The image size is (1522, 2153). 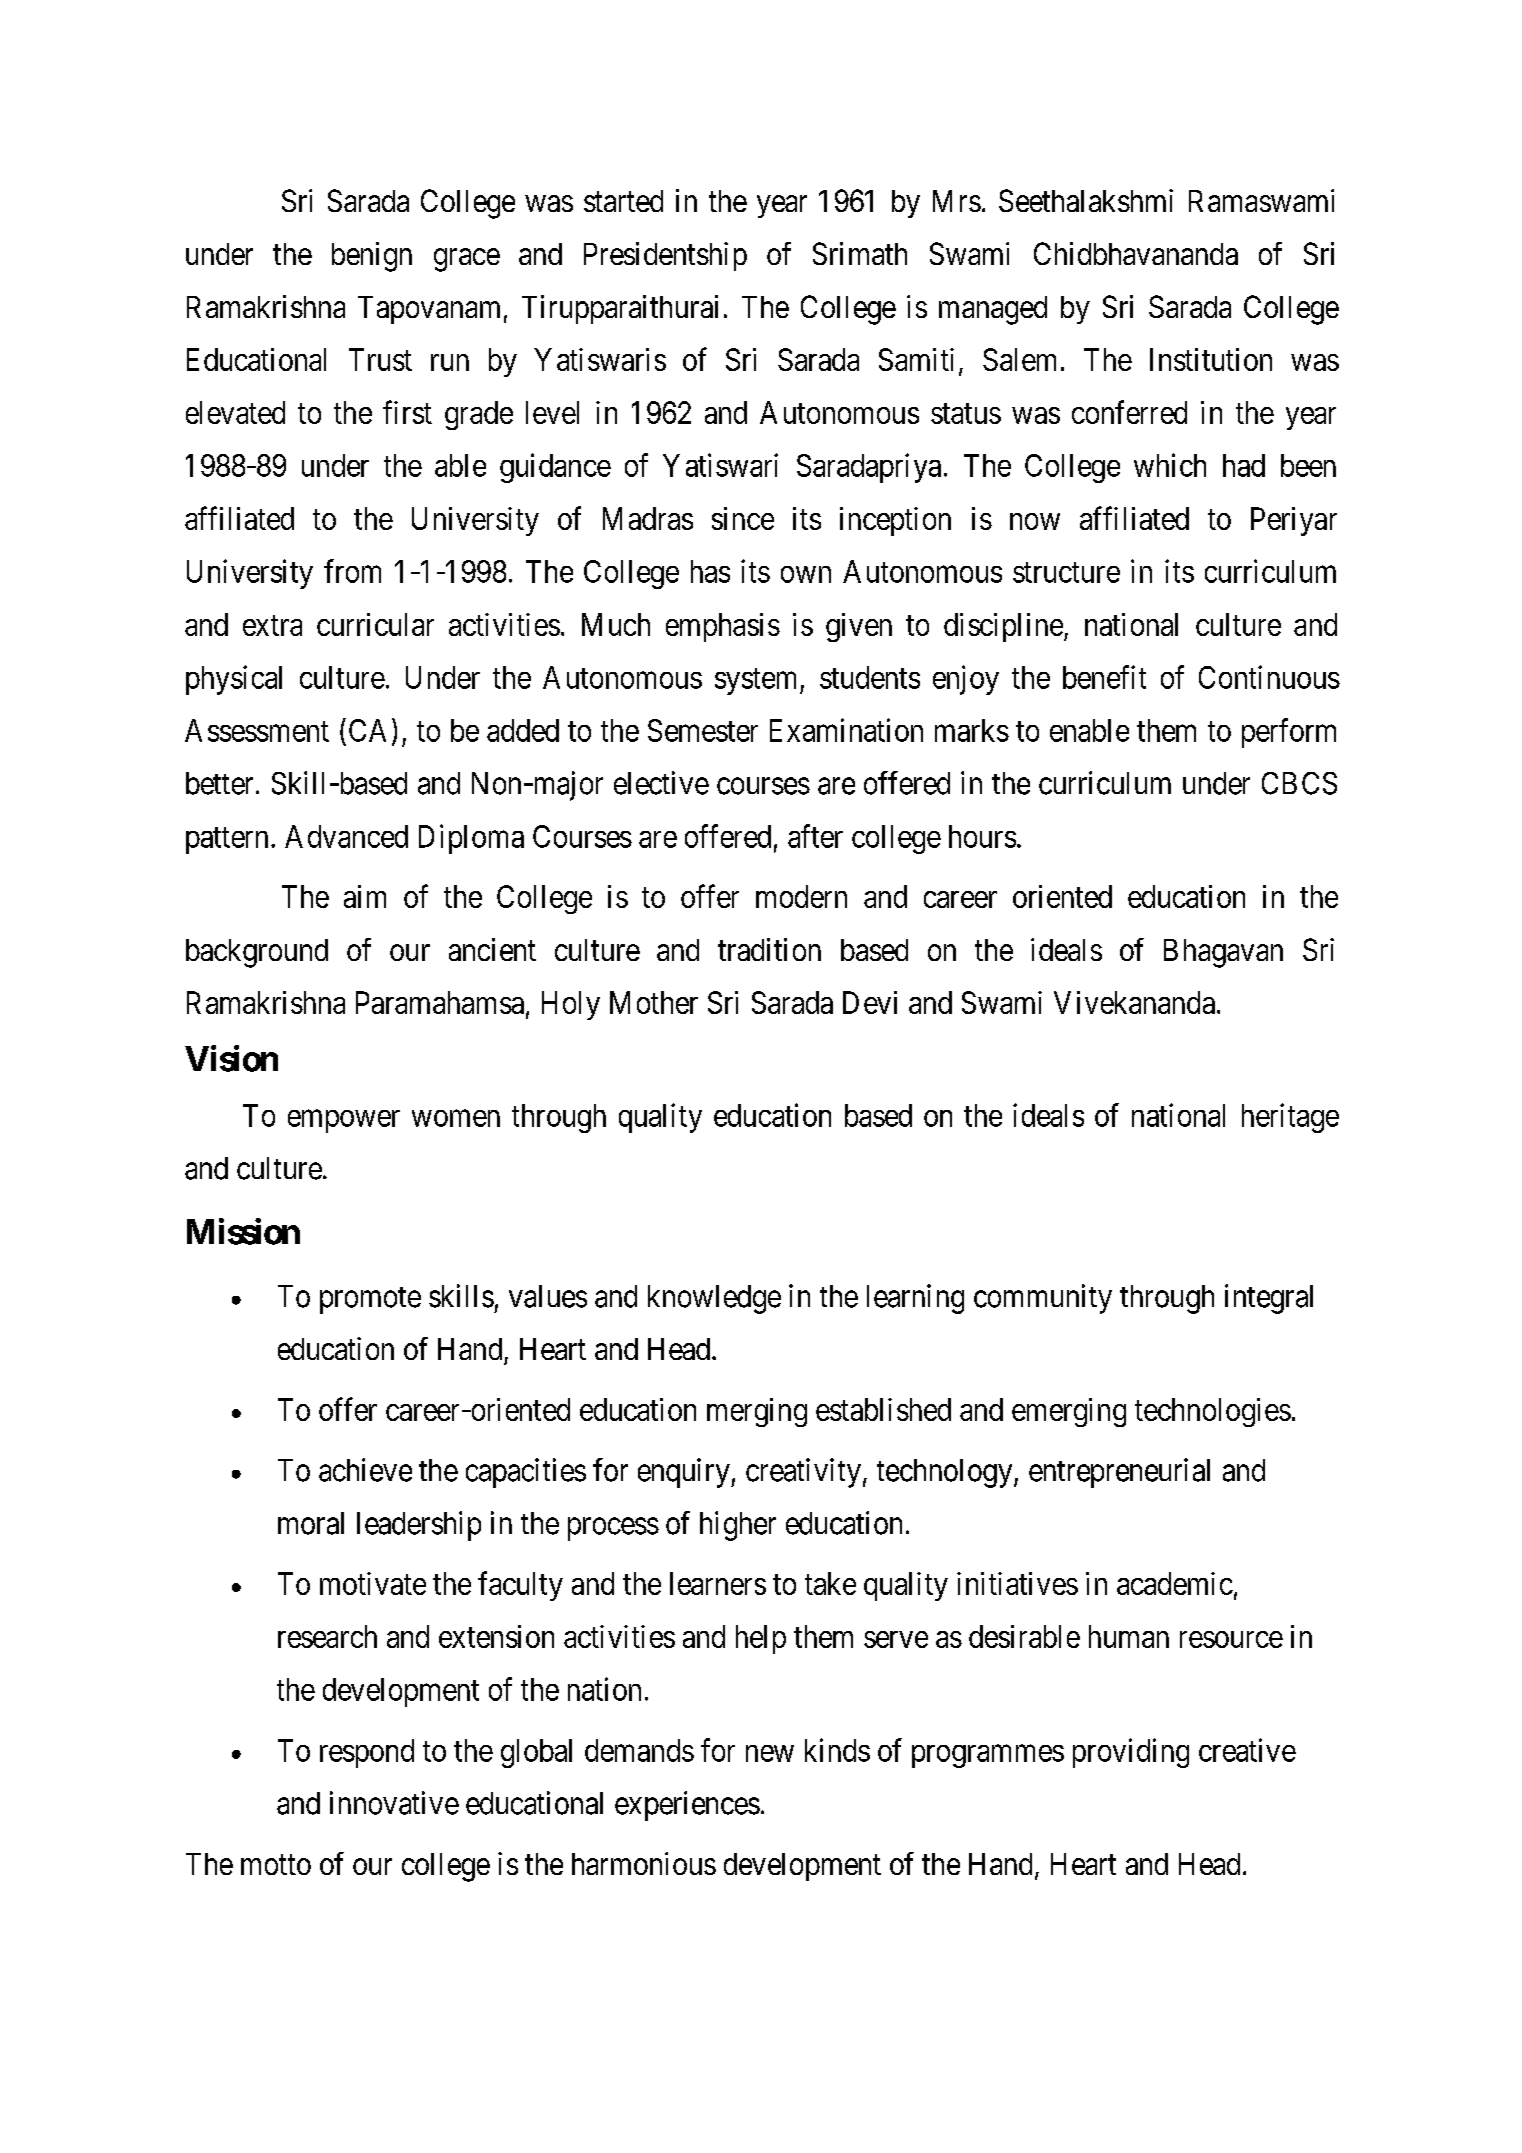 I want to click on tradition, so click(x=769, y=949).
